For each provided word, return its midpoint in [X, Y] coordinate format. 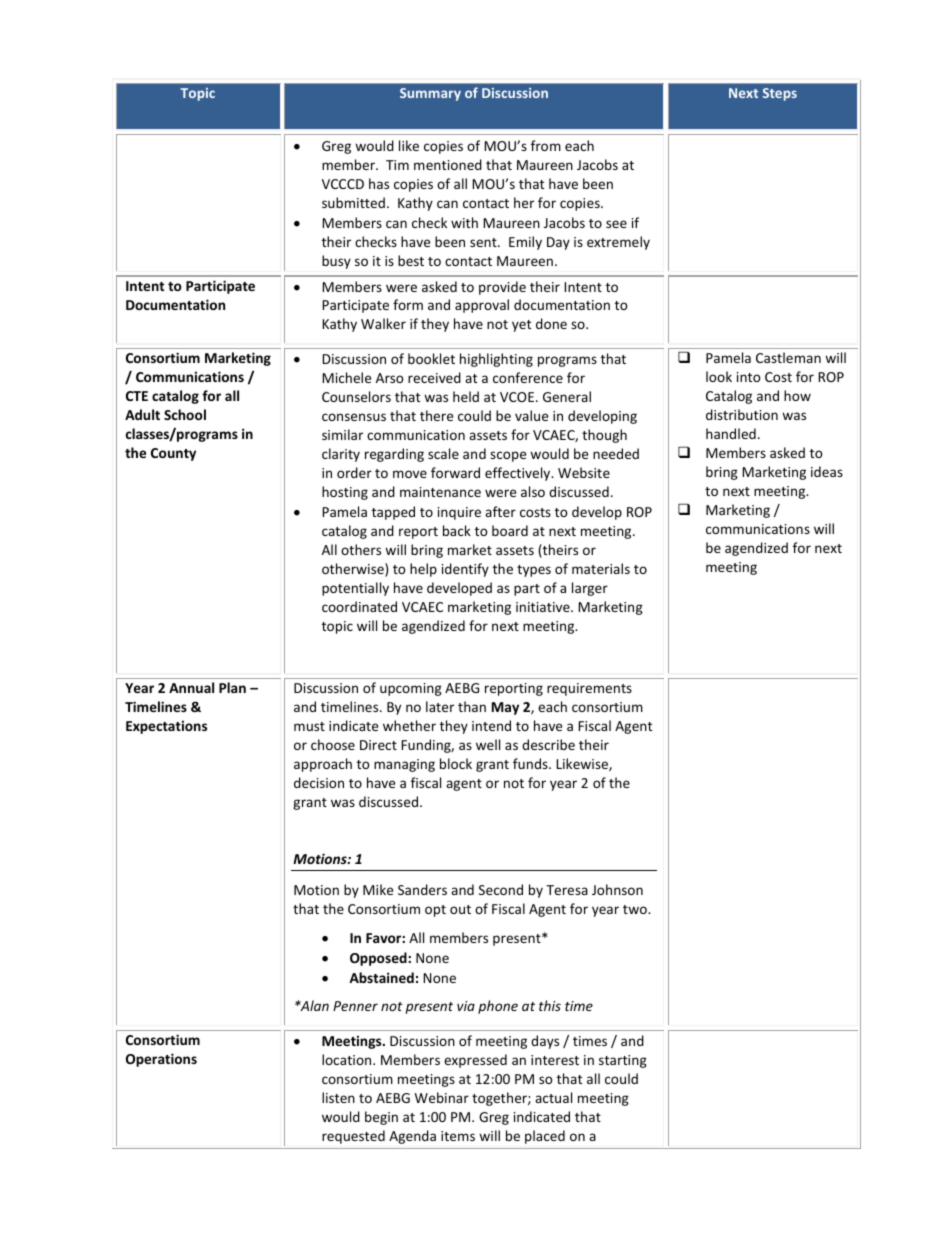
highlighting [496, 360]
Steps [780, 94]
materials [601, 568]
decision [319, 782]
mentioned [448, 164]
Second [501, 889]
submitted [353, 202]
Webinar [442, 1097]
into [749, 377]
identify [465, 570]
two [636, 909]
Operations [161, 1060]
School [185, 414]
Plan [232, 687]
